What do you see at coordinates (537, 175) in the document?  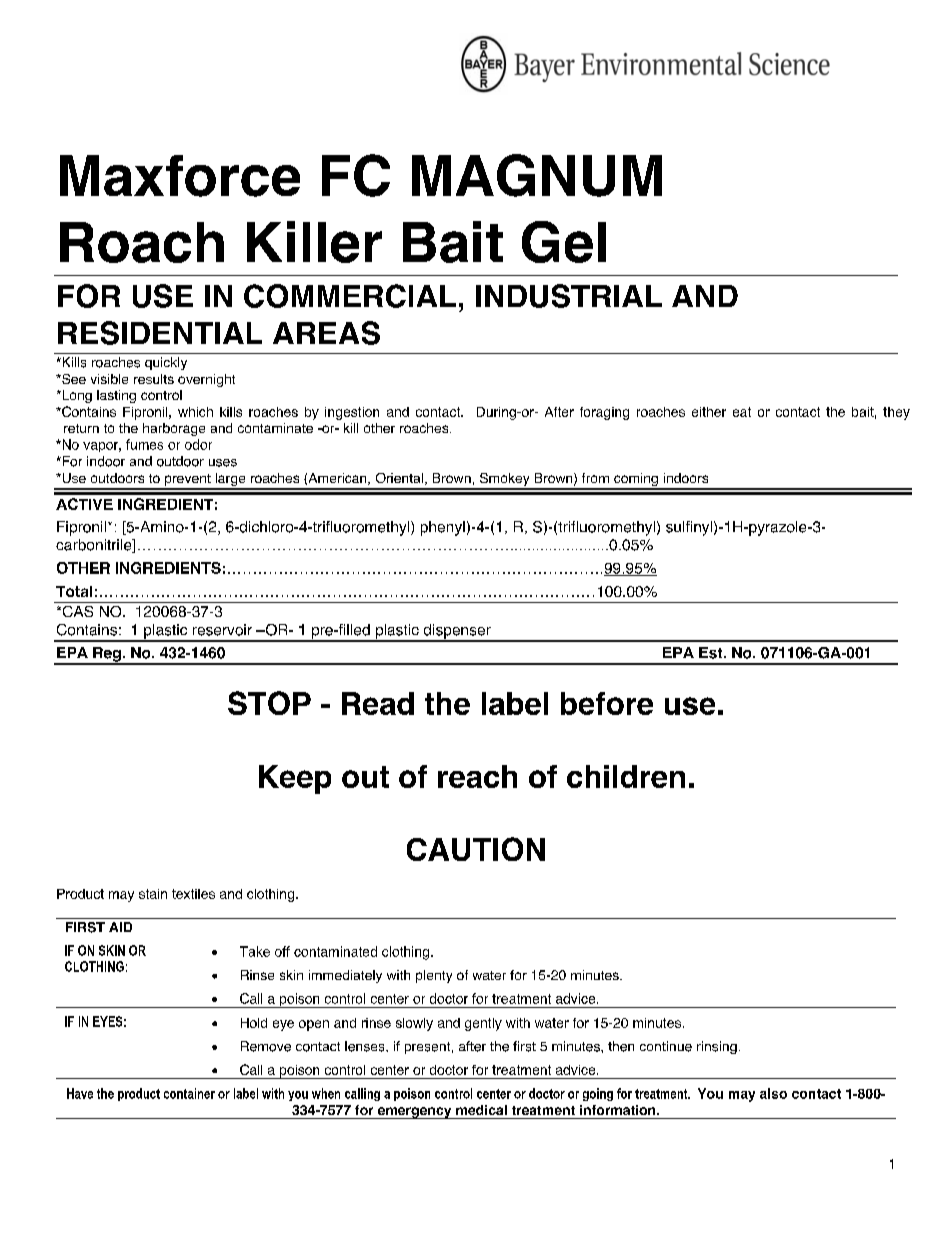 I see `MAGNUM` at bounding box center [537, 175].
